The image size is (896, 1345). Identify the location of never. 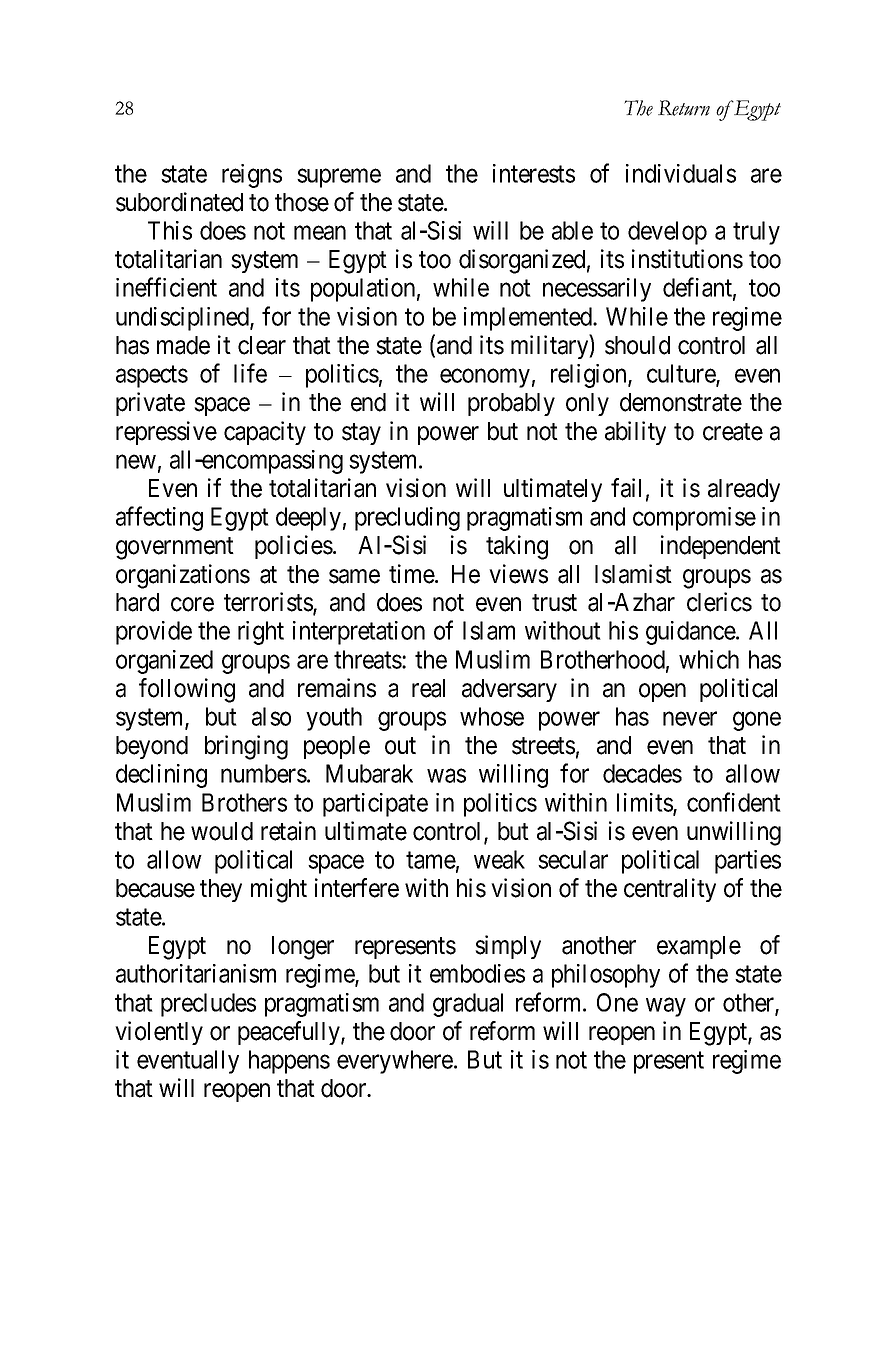
(690, 719).
